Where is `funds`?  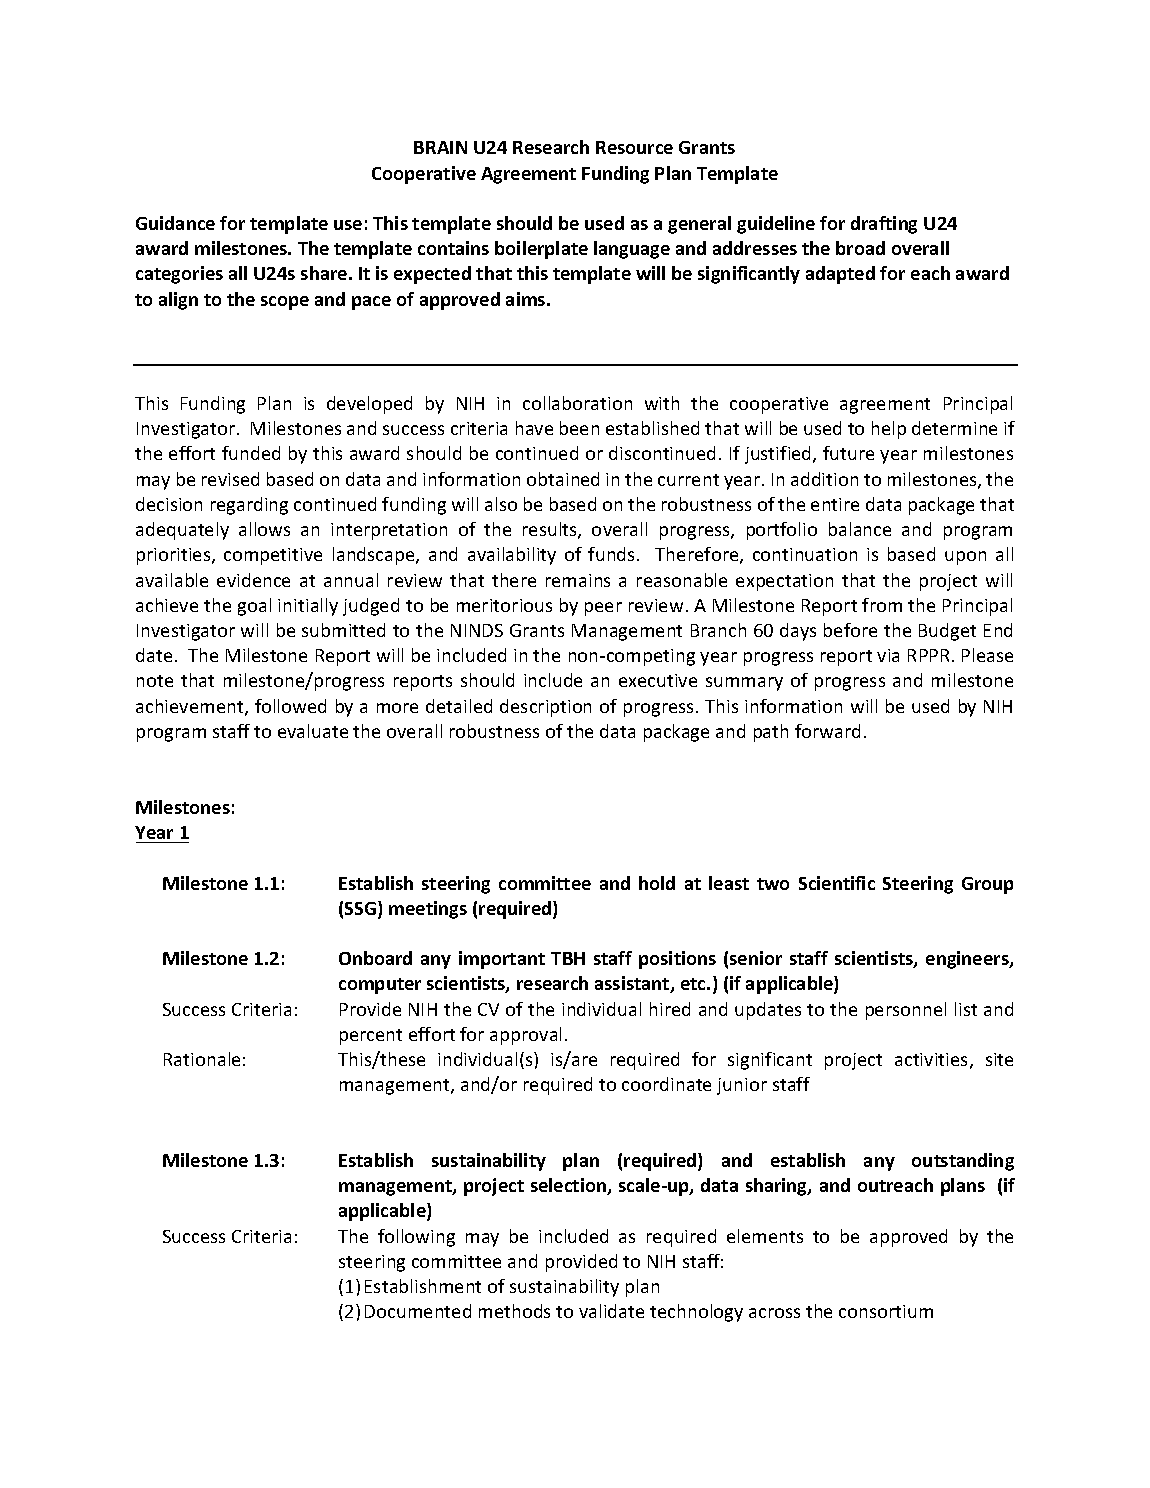 funds is located at coordinates (611, 554).
